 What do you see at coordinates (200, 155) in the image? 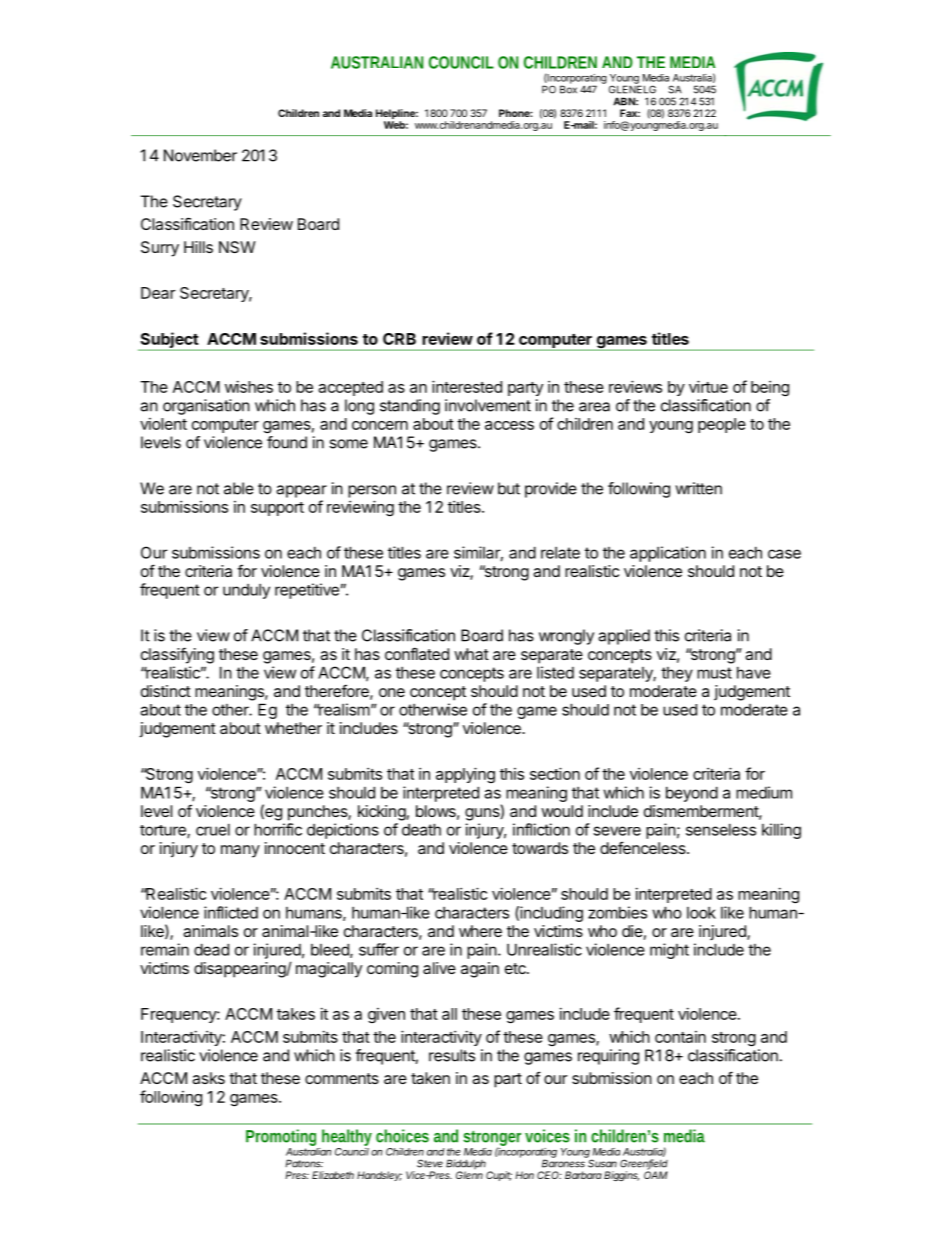
I see `November` at bounding box center [200, 155].
